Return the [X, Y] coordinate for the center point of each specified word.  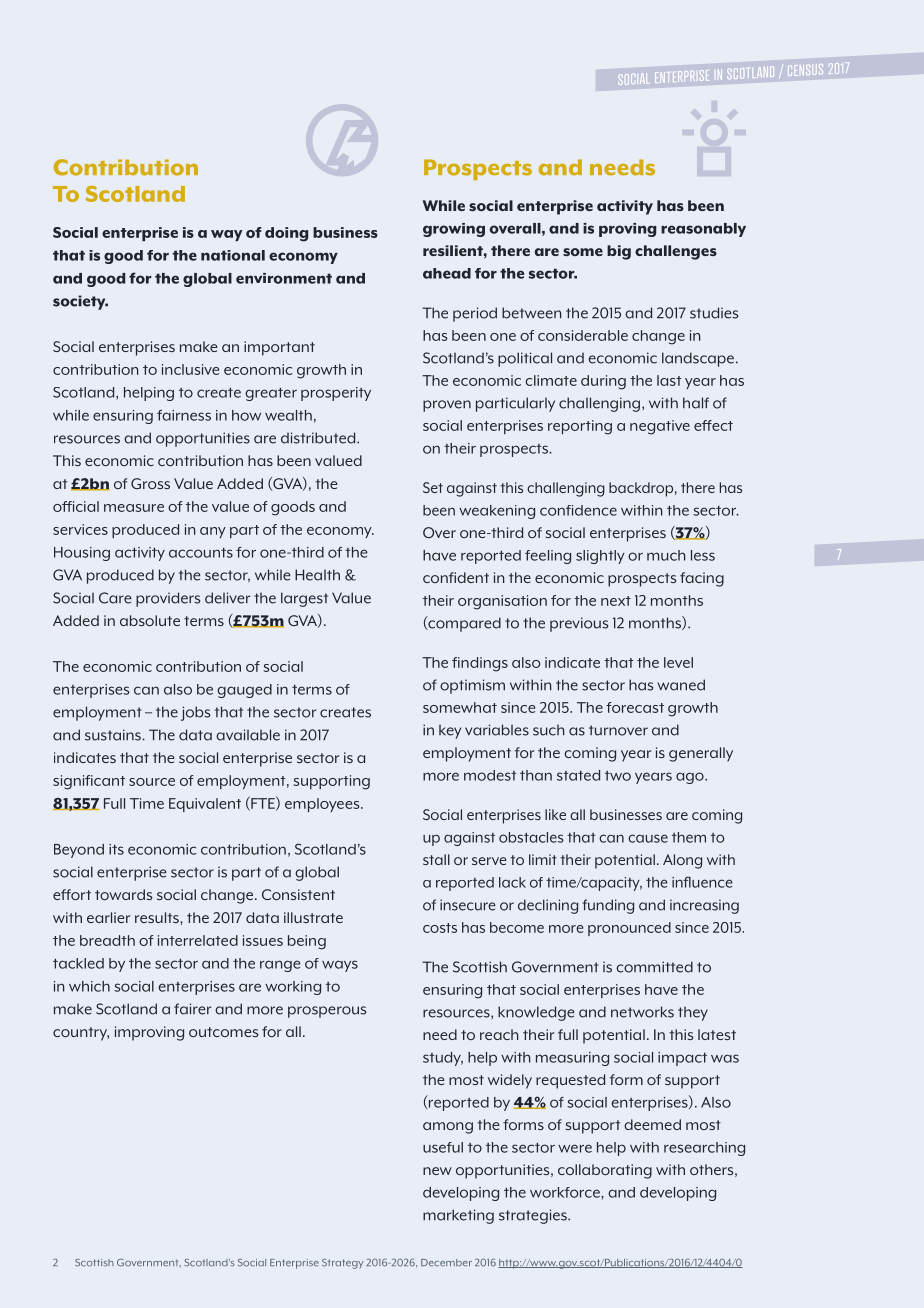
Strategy [343, 1264]
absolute [150, 620]
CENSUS [805, 70]
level [678, 662]
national [233, 255]
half [696, 403]
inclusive [190, 369]
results [158, 917]
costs [440, 928]
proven [447, 406]
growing [454, 230]
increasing [704, 906]
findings [480, 664]
